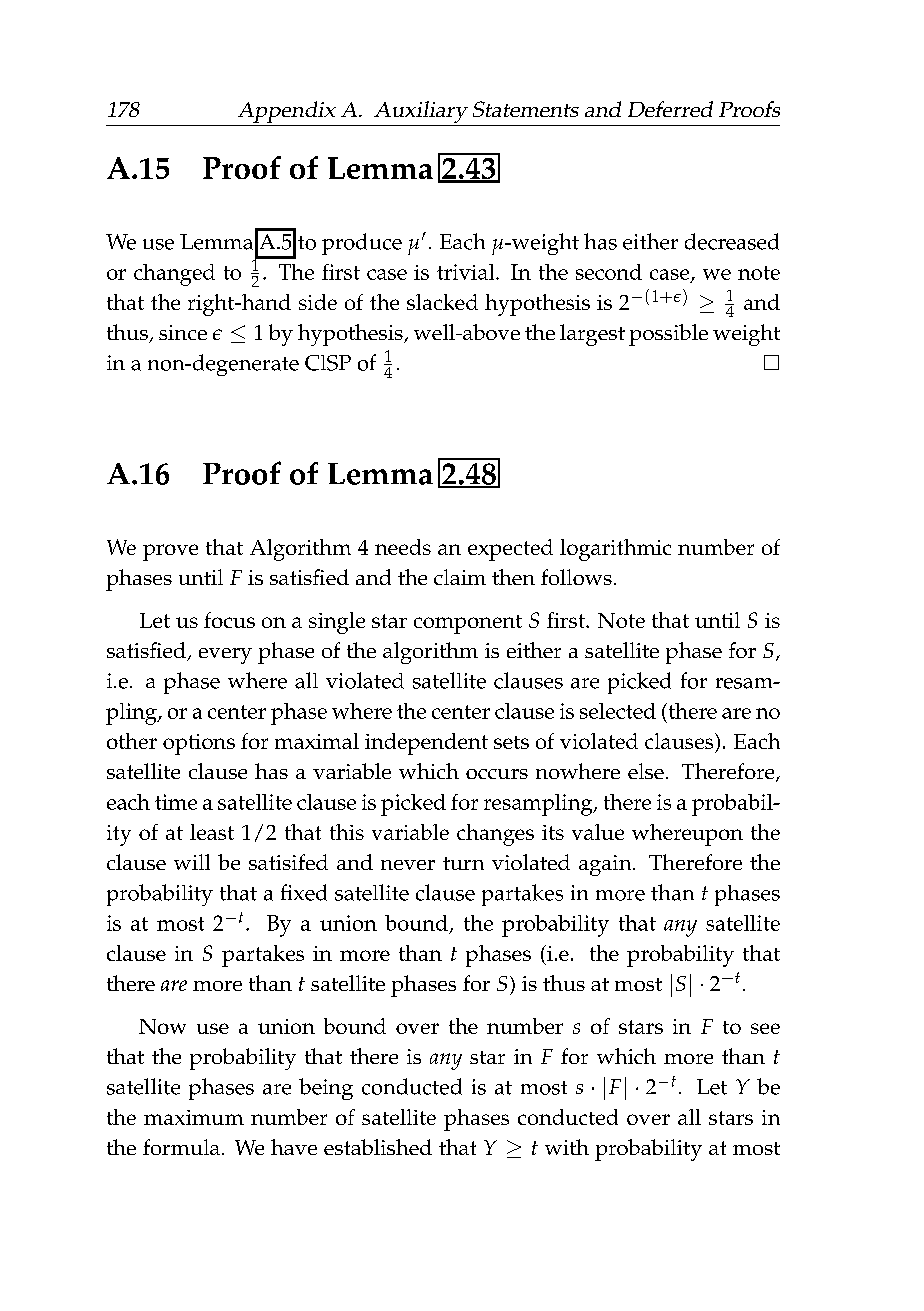  Describe the element at coordinates (421, 113) in the screenshot. I see `Auxiliary` at that location.
